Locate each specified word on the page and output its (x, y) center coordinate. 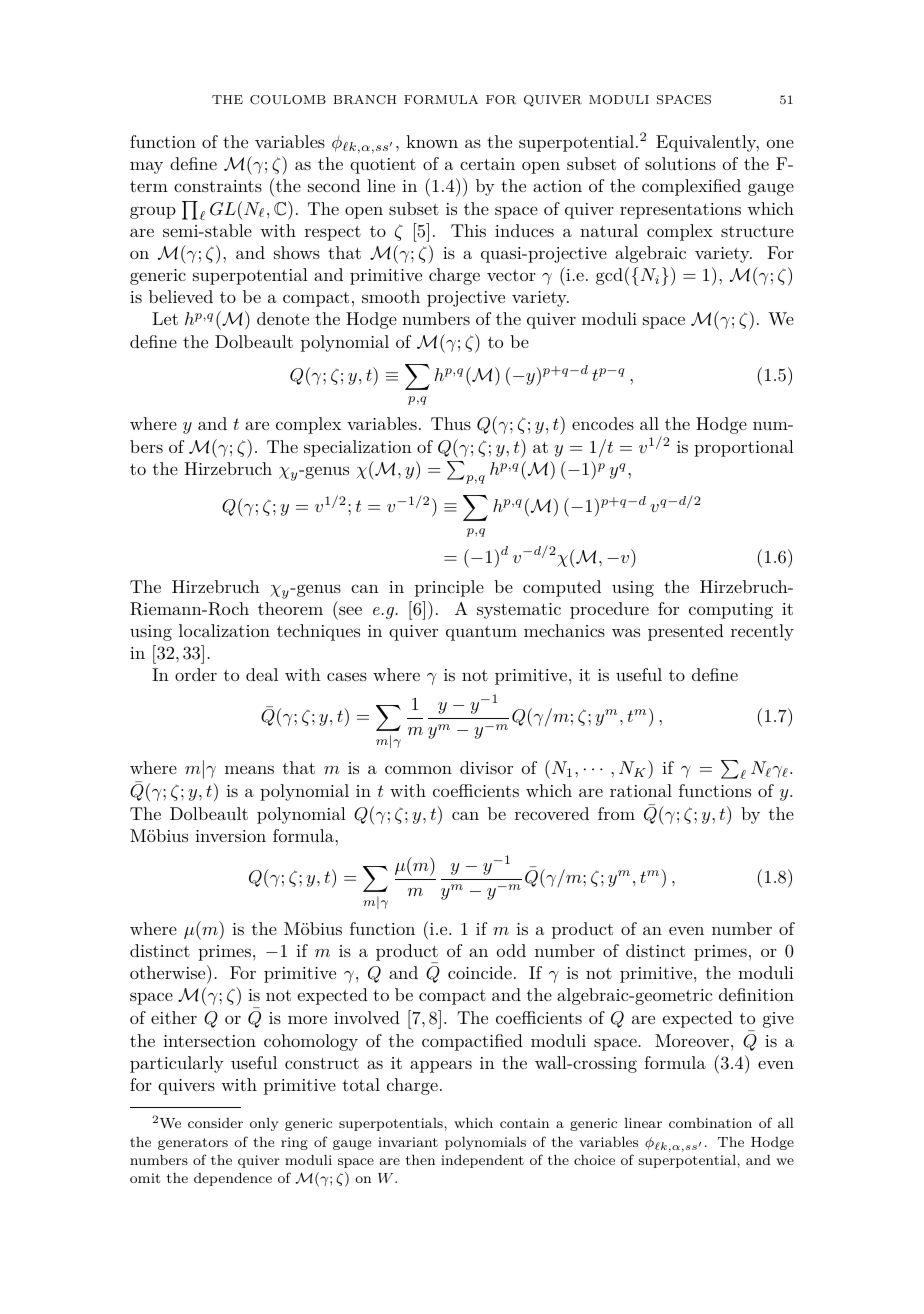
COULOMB (288, 100)
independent (482, 1161)
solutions (680, 163)
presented (686, 632)
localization (224, 630)
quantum (481, 633)
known (432, 141)
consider (215, 1123)
